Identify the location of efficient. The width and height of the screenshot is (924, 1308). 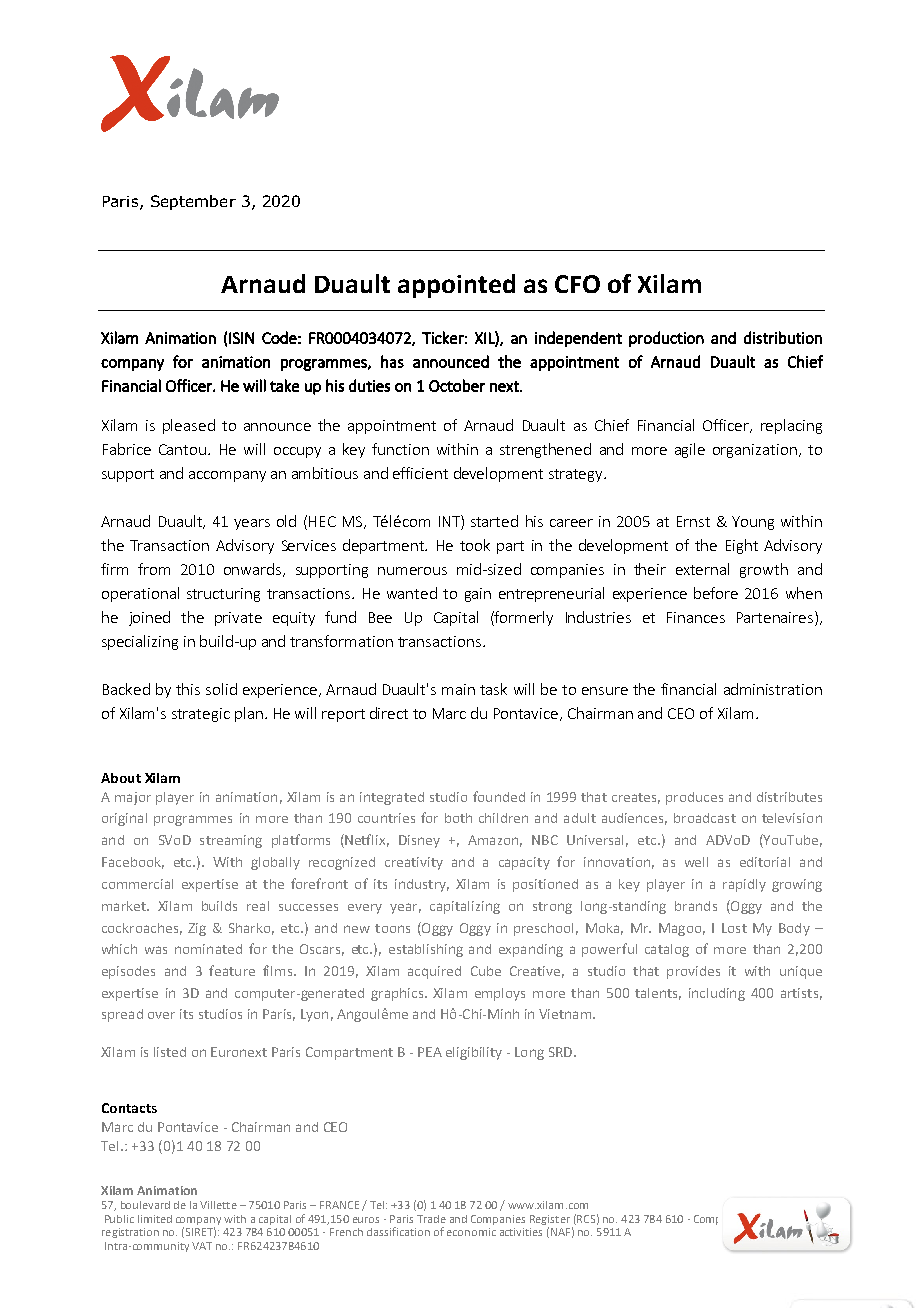
(420, 473).
